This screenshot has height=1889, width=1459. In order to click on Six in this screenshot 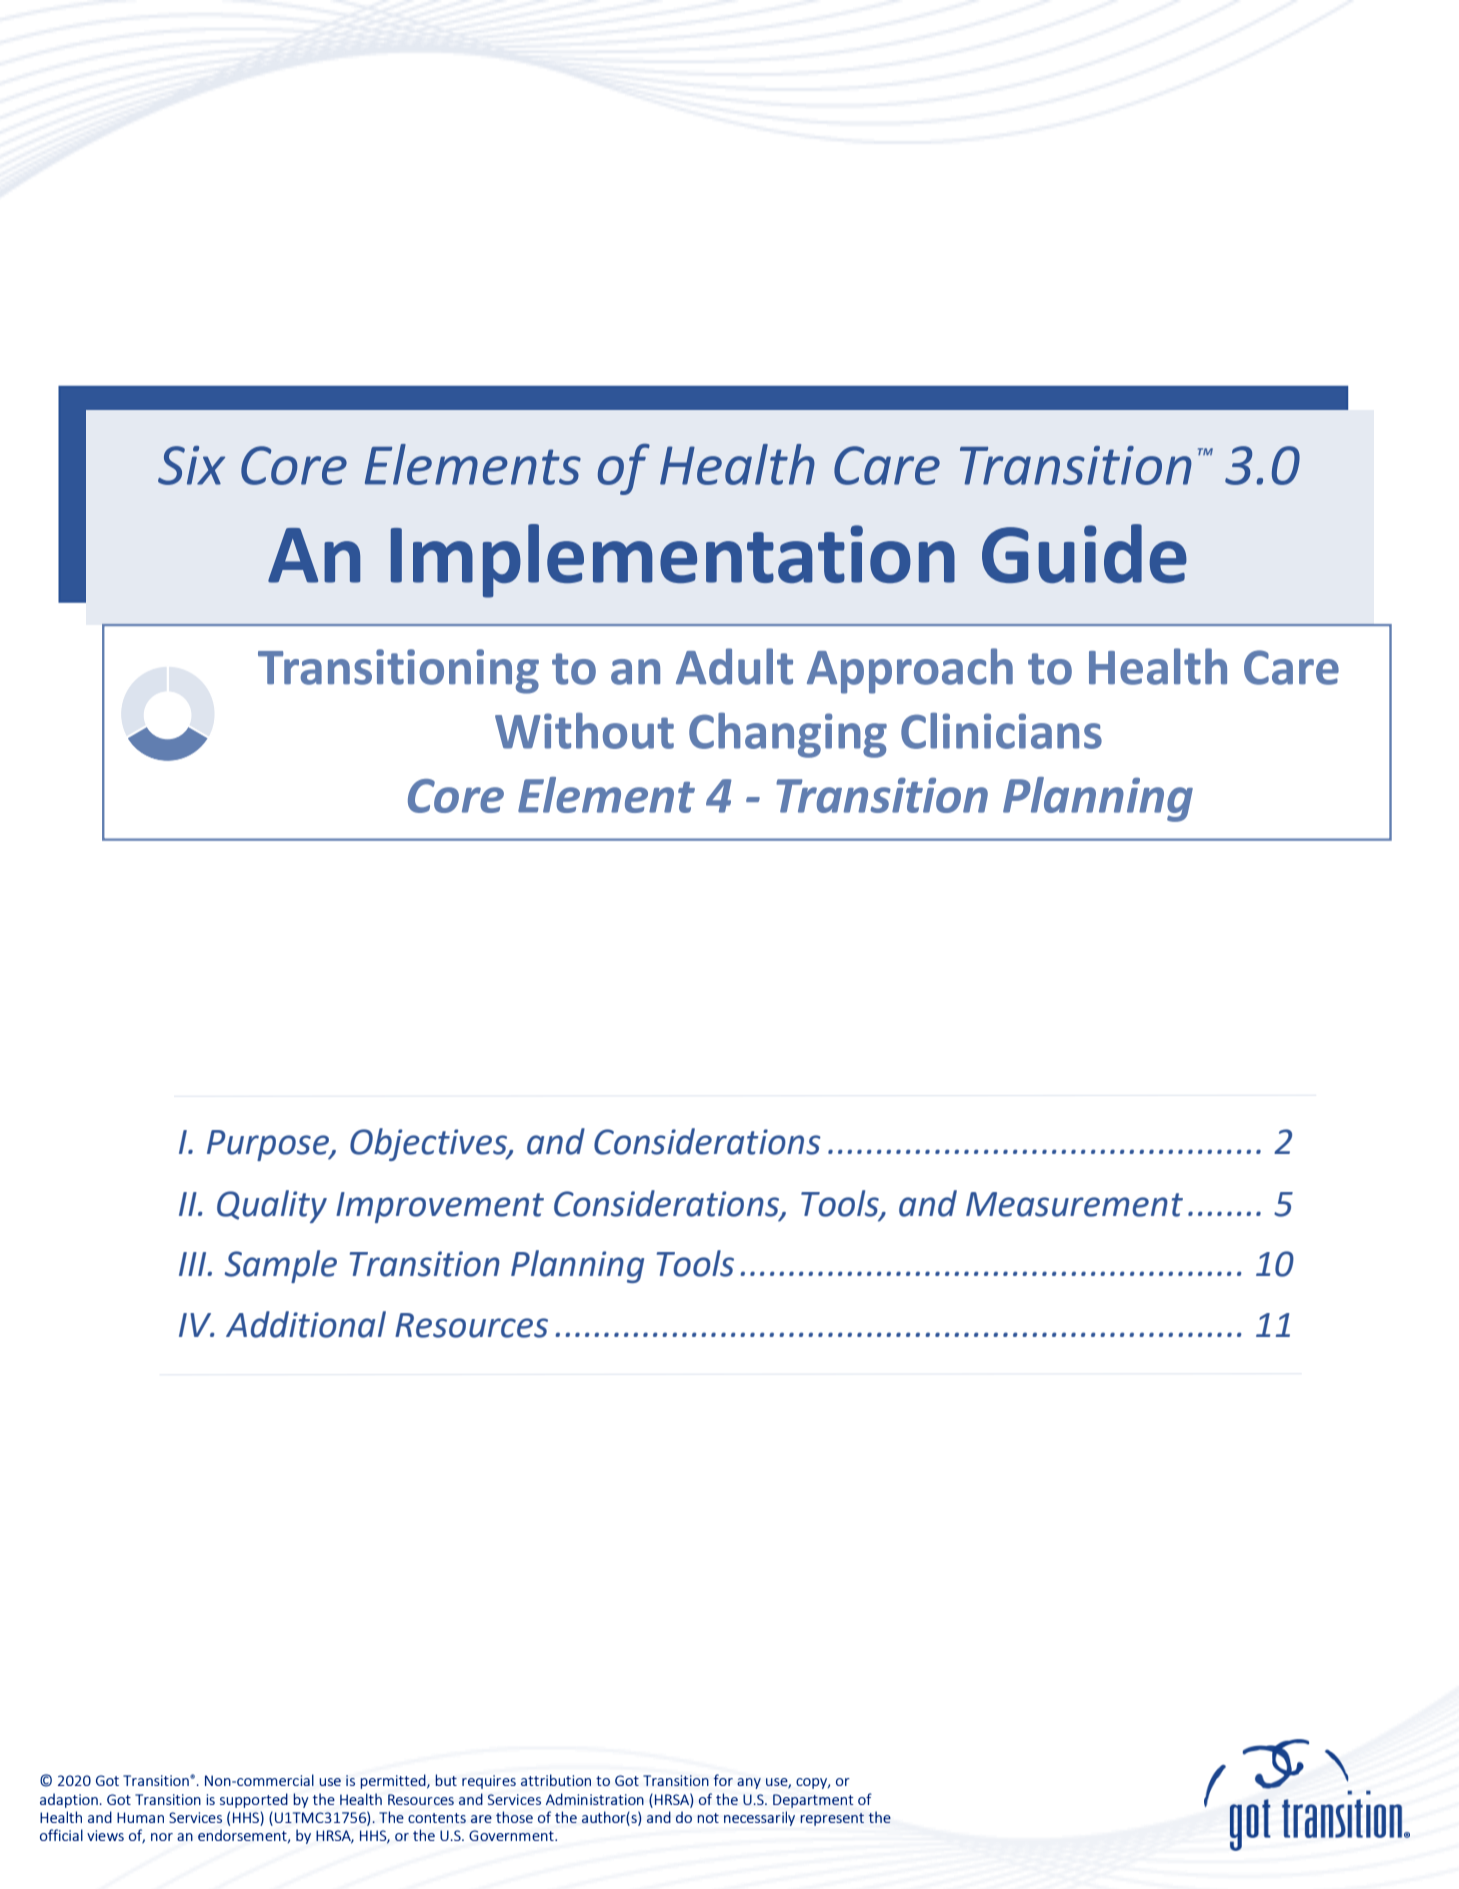, I will do `click(191, 465)`.
